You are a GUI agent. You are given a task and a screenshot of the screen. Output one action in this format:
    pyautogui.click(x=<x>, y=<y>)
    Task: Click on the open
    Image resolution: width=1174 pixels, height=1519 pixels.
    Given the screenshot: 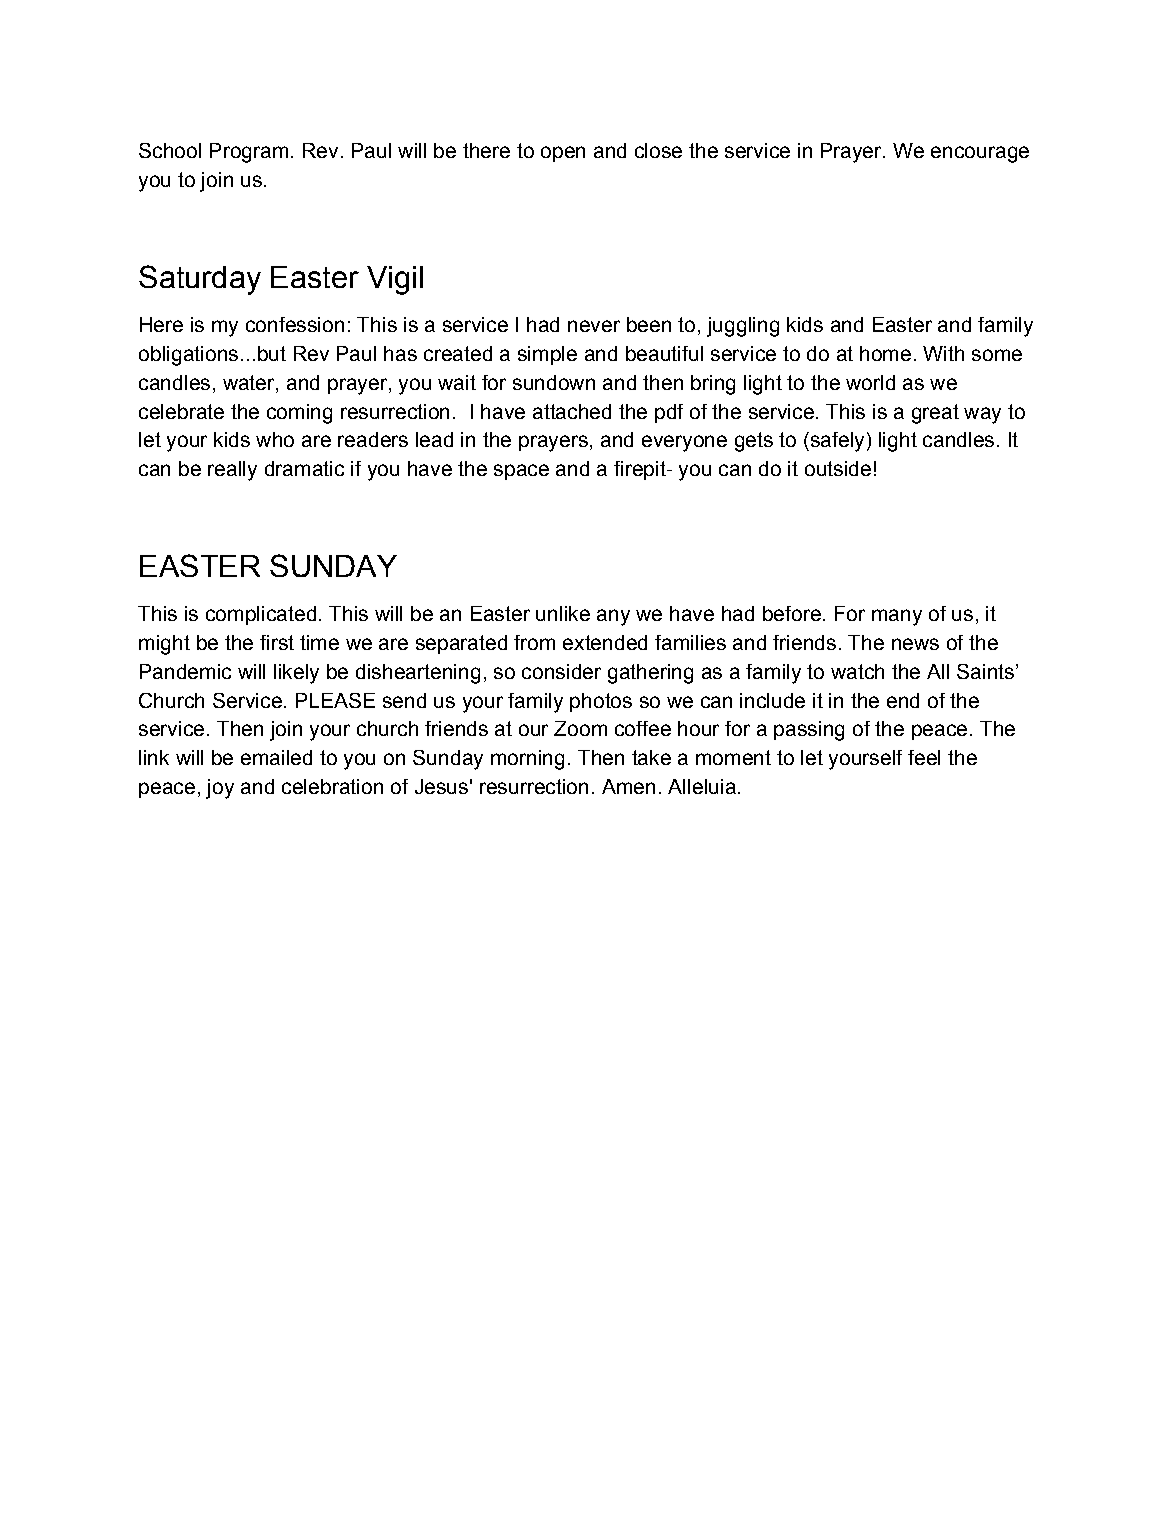 What is the action you would take?
    pyautogui.click(x=563, y=154)
